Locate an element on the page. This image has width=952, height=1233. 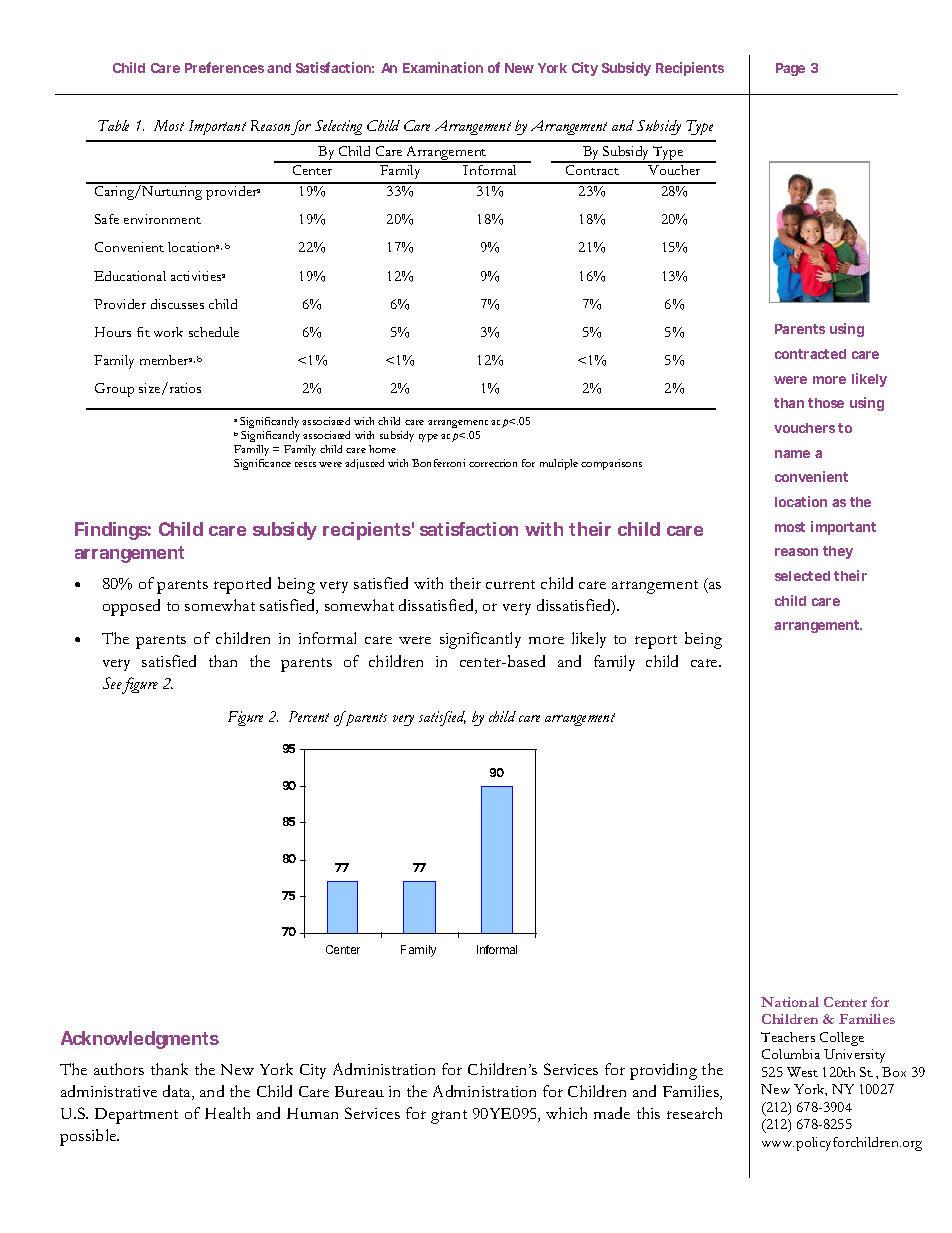
name is located at coordinates (792, 454).
